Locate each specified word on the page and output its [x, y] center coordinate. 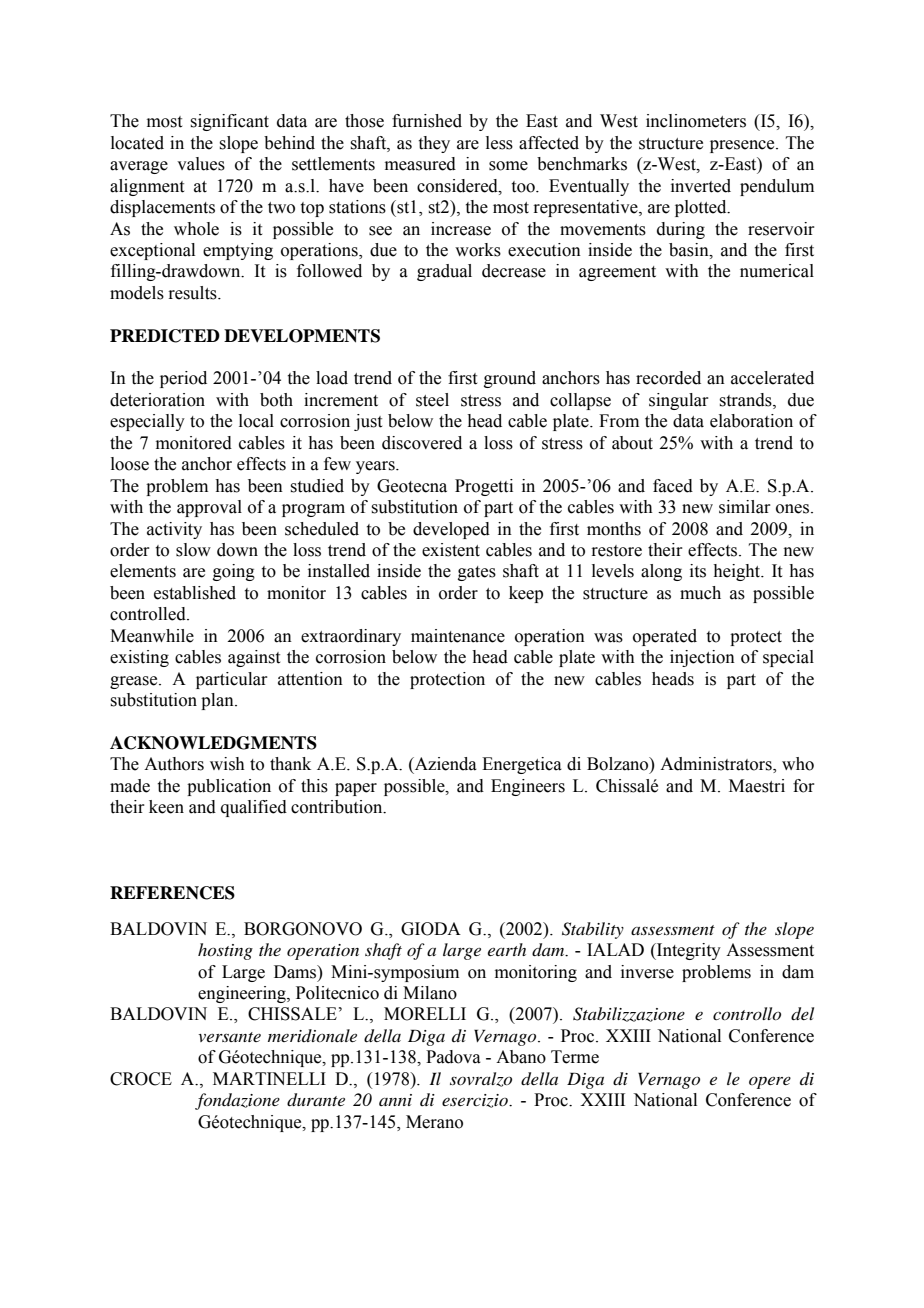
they [434, 144]
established [195, 593]
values [201, 164]
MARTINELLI [269, 1078]
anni [395, 1100]
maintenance [458, 636]
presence [743, 146]
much [700, 593]
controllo [747, 1013]
